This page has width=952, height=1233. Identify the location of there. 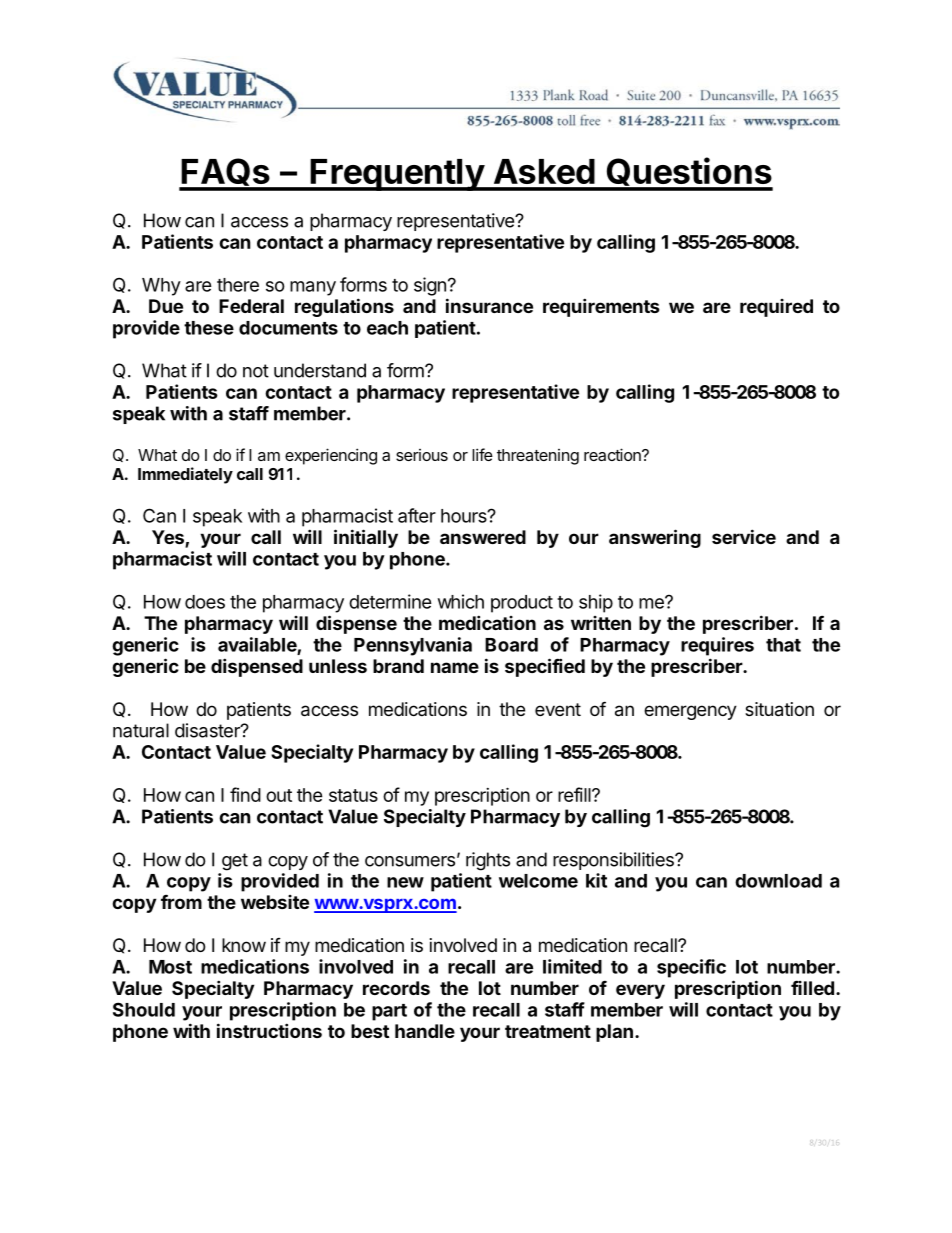
(238, 285).
